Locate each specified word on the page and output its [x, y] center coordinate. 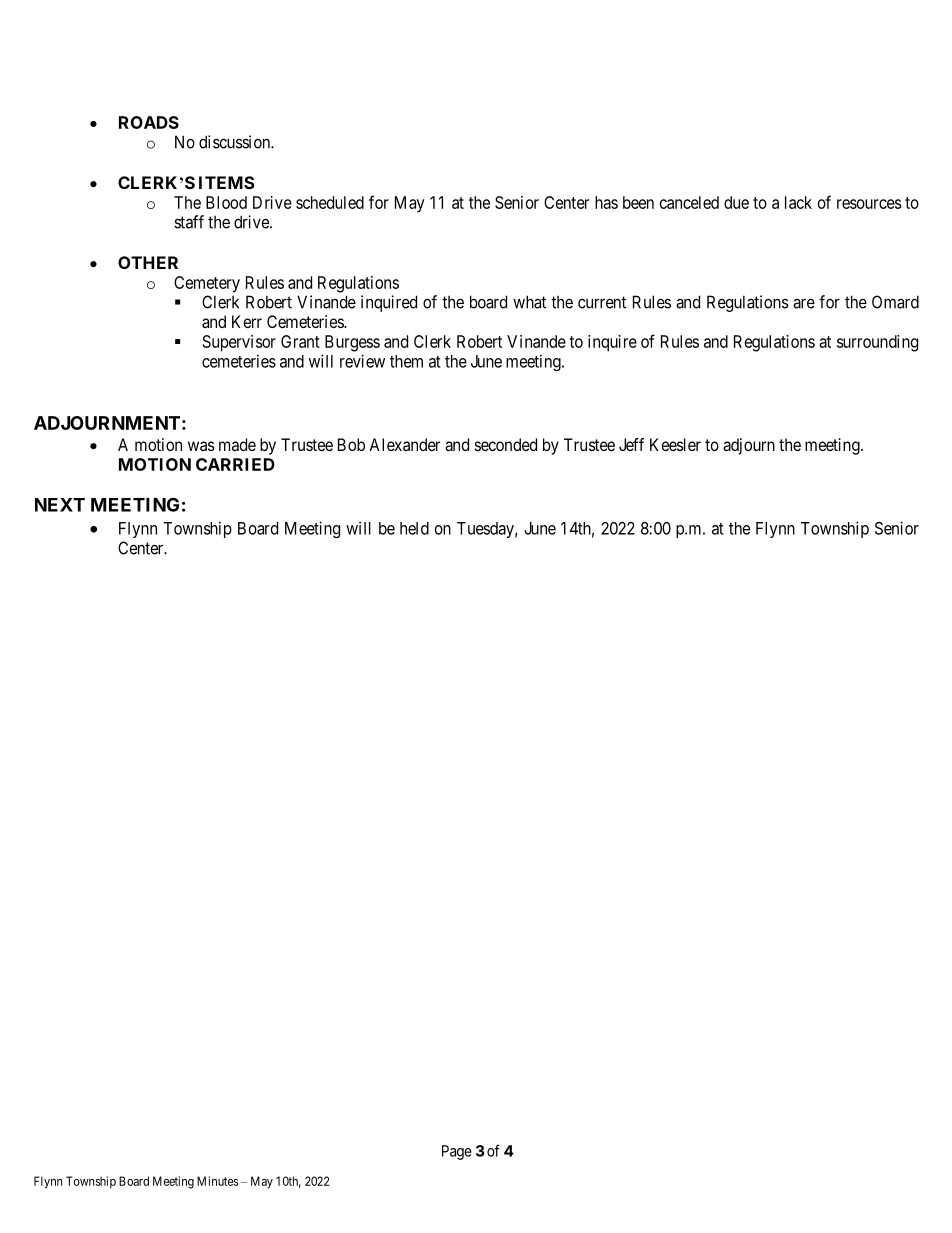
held [414, 528]
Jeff [631, 444]
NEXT [60, 505]
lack [798, 202]
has [606, 202]
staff [189, 222]
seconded [506, 444]
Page [457, 1152]
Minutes [217, 1181]
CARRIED [235, 464]
